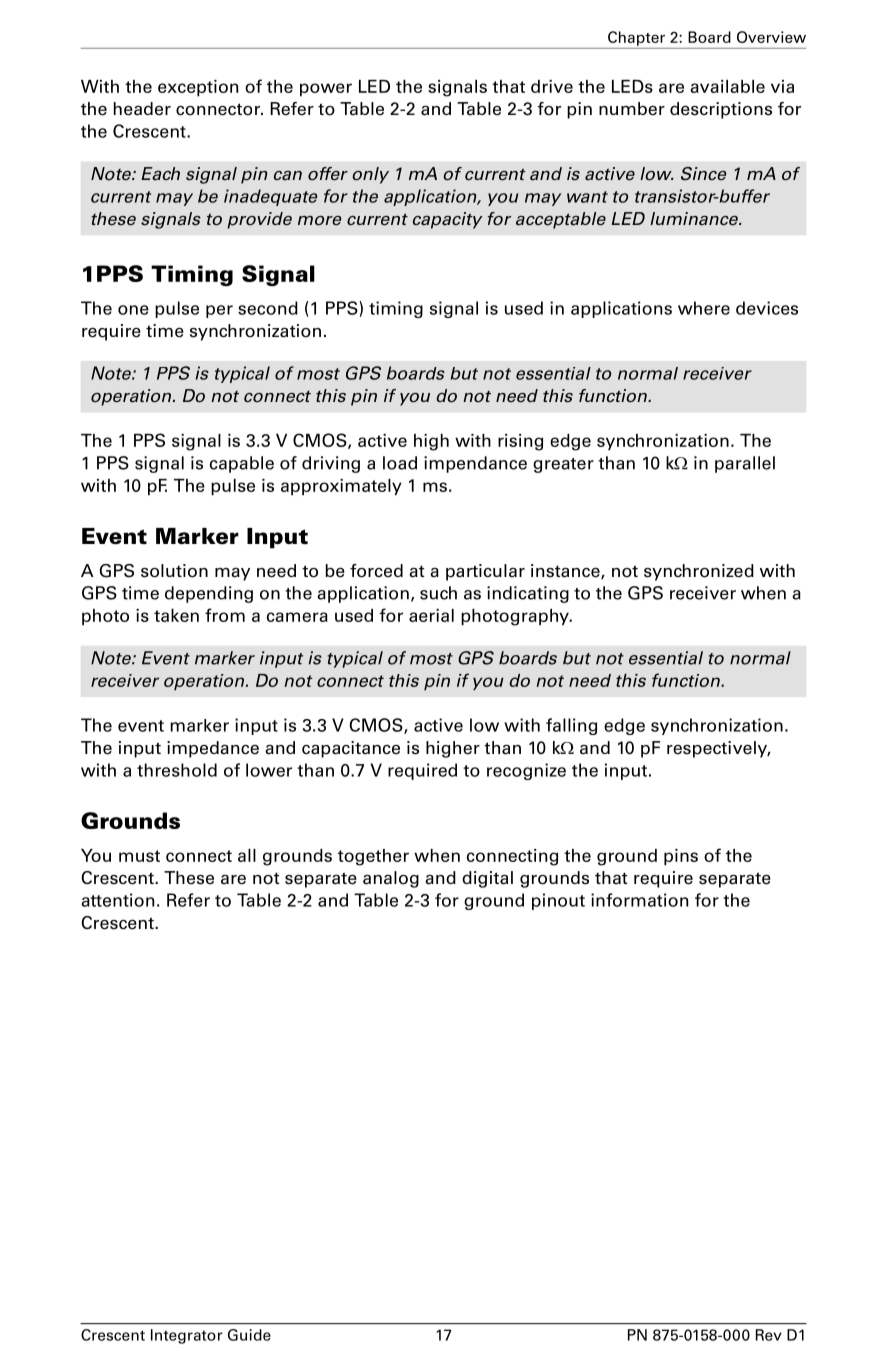 Image resolution: width=887 pixels, height=1372 pixels. What do you see at coordinates (487, 879) in the page?
I see `digital` at bounding box center [487, 879].
